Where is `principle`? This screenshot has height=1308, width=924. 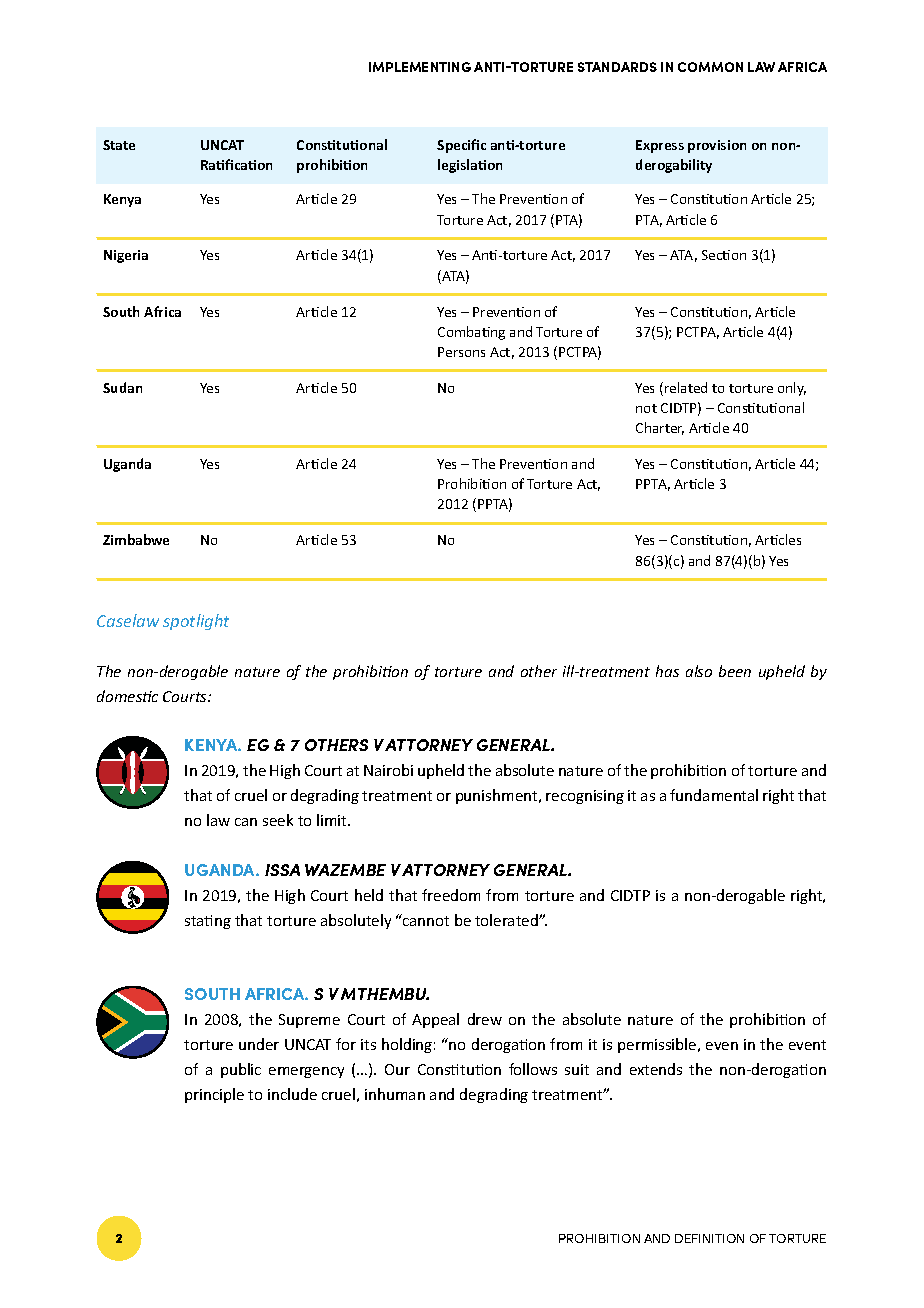 principle is located at coordinates (214, 1095).
